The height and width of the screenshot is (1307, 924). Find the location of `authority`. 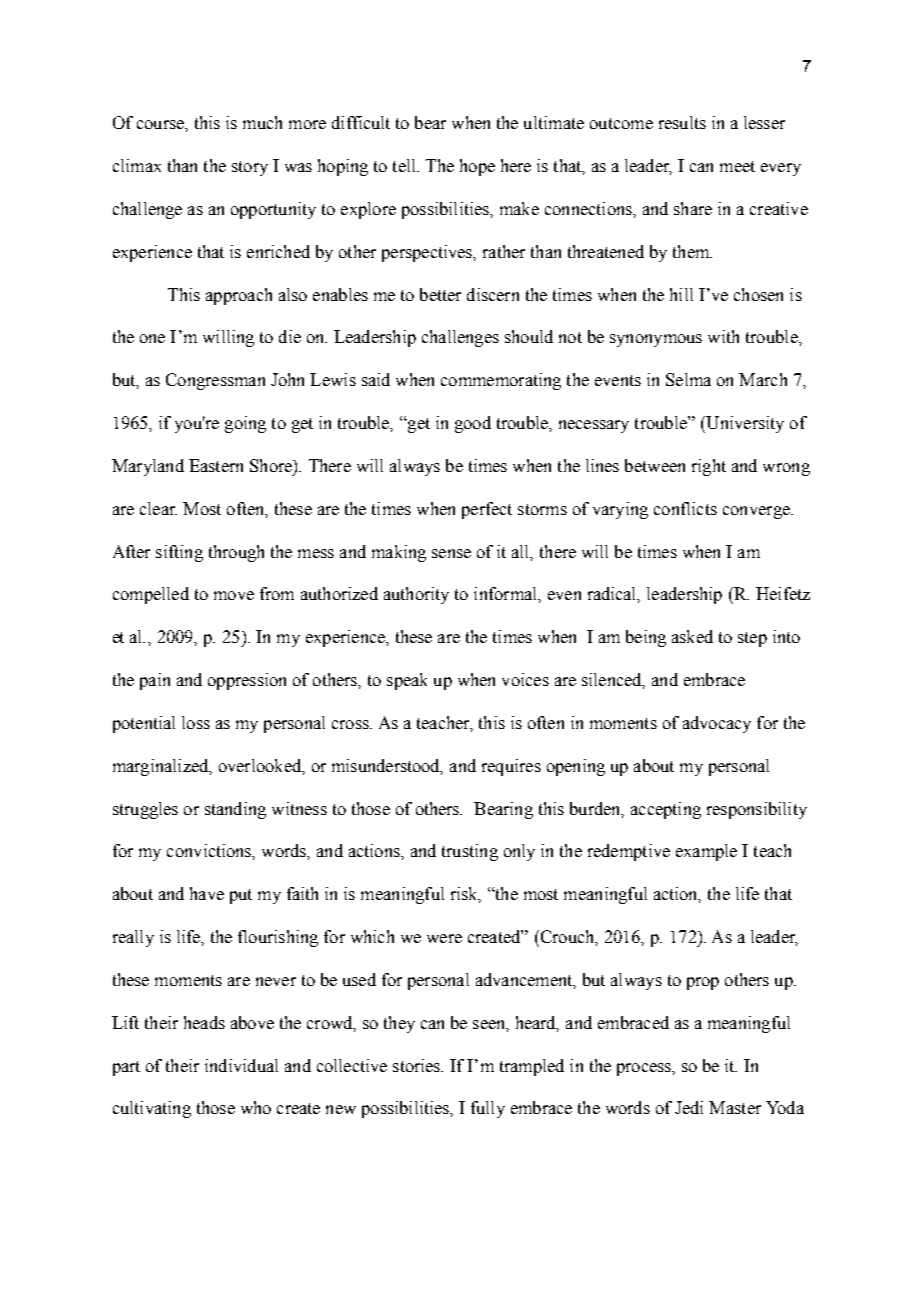

authority is located at coordinates (416, 595).
